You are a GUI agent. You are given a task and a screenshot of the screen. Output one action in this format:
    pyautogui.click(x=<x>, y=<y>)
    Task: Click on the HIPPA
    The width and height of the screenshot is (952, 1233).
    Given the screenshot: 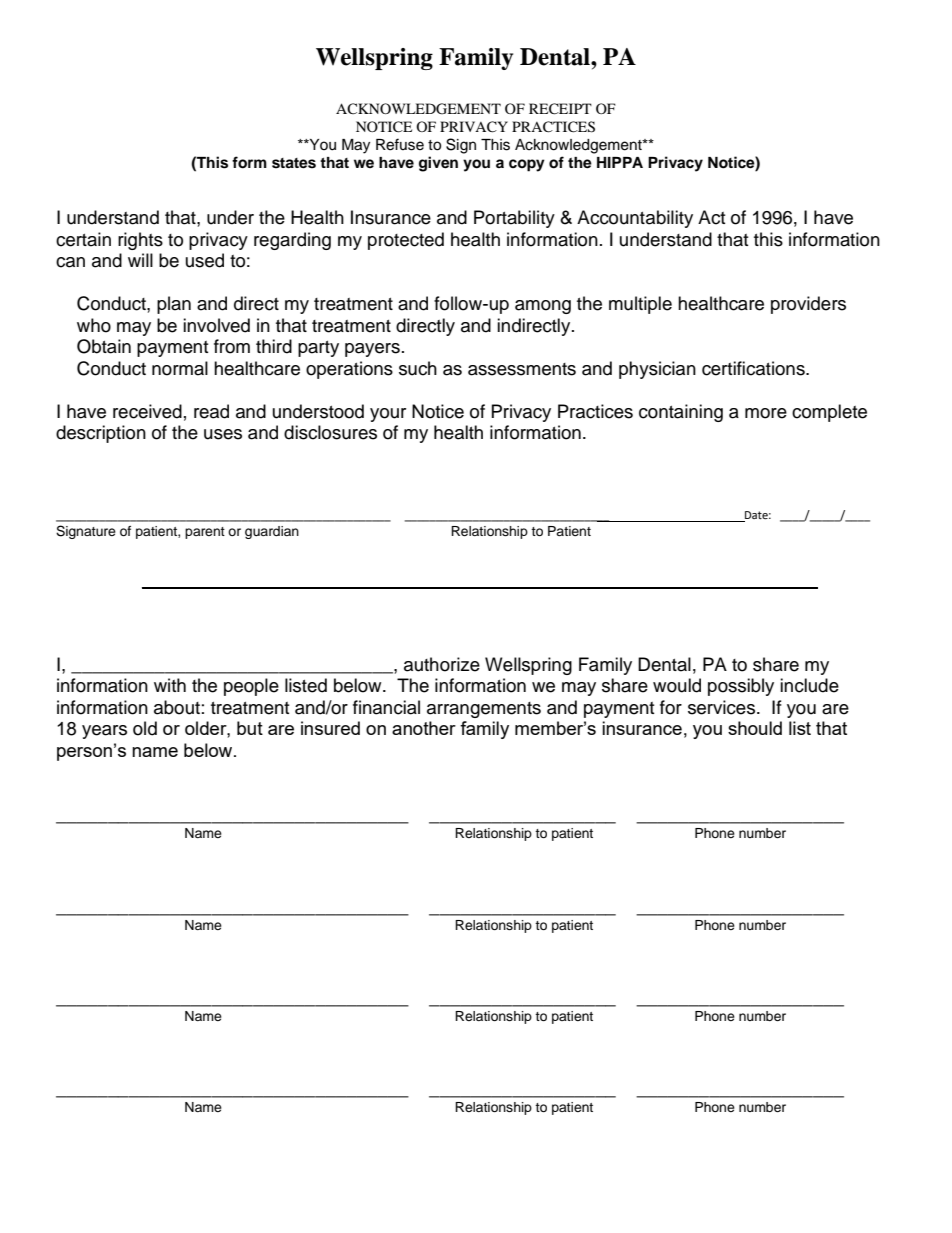 What is the action you would take?
    pyautogui.click(x=620, y=162)
